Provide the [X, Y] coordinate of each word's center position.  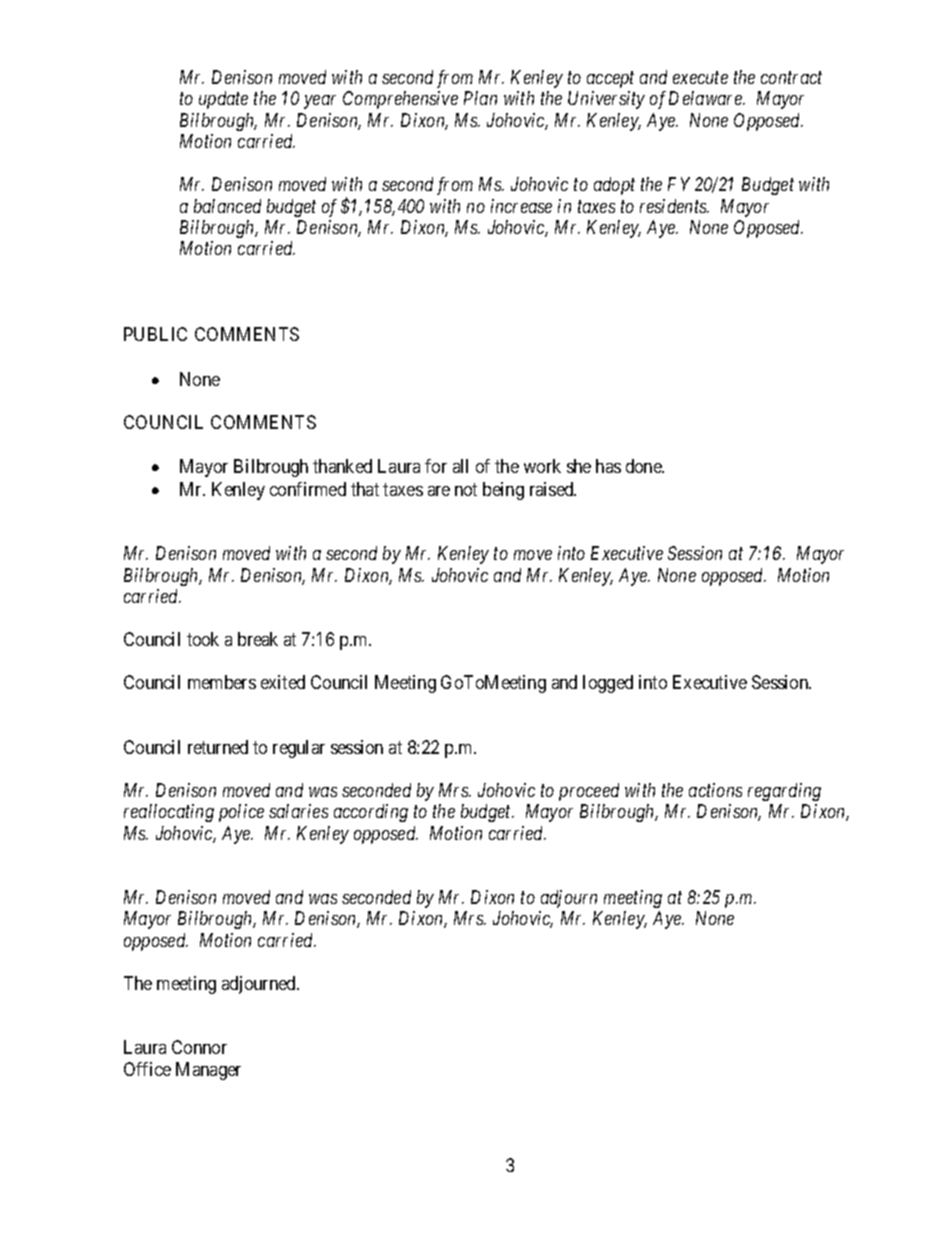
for [436, 466]
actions [715, 790]
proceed [589, 792]
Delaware [706, 98]
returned [218, 747]
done [645, 466]
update [223, 100]
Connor [199, 1047]
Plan [480, 98]
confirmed [308, 489]
